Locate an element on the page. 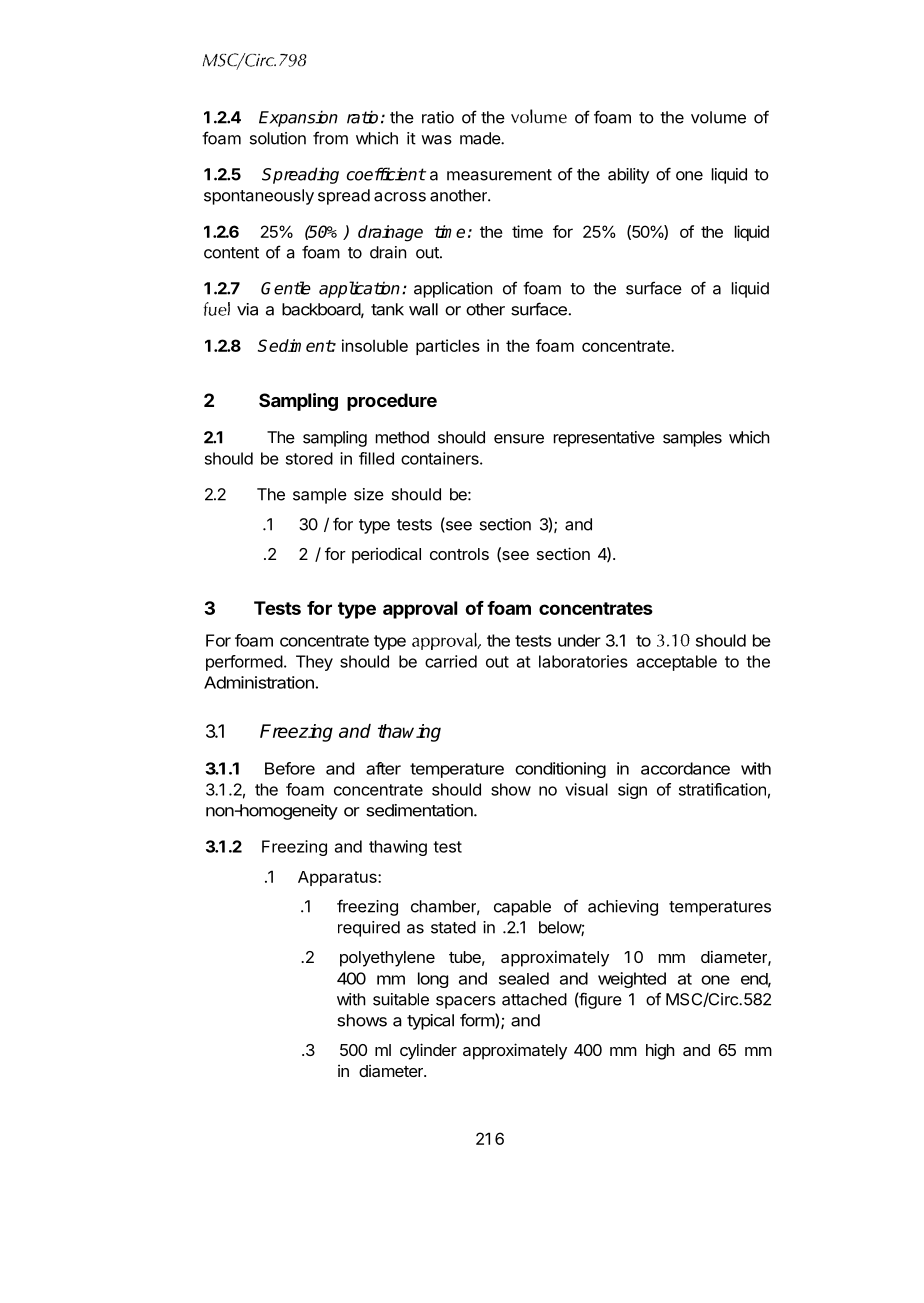  solution is located at coordinates (278, 138).
